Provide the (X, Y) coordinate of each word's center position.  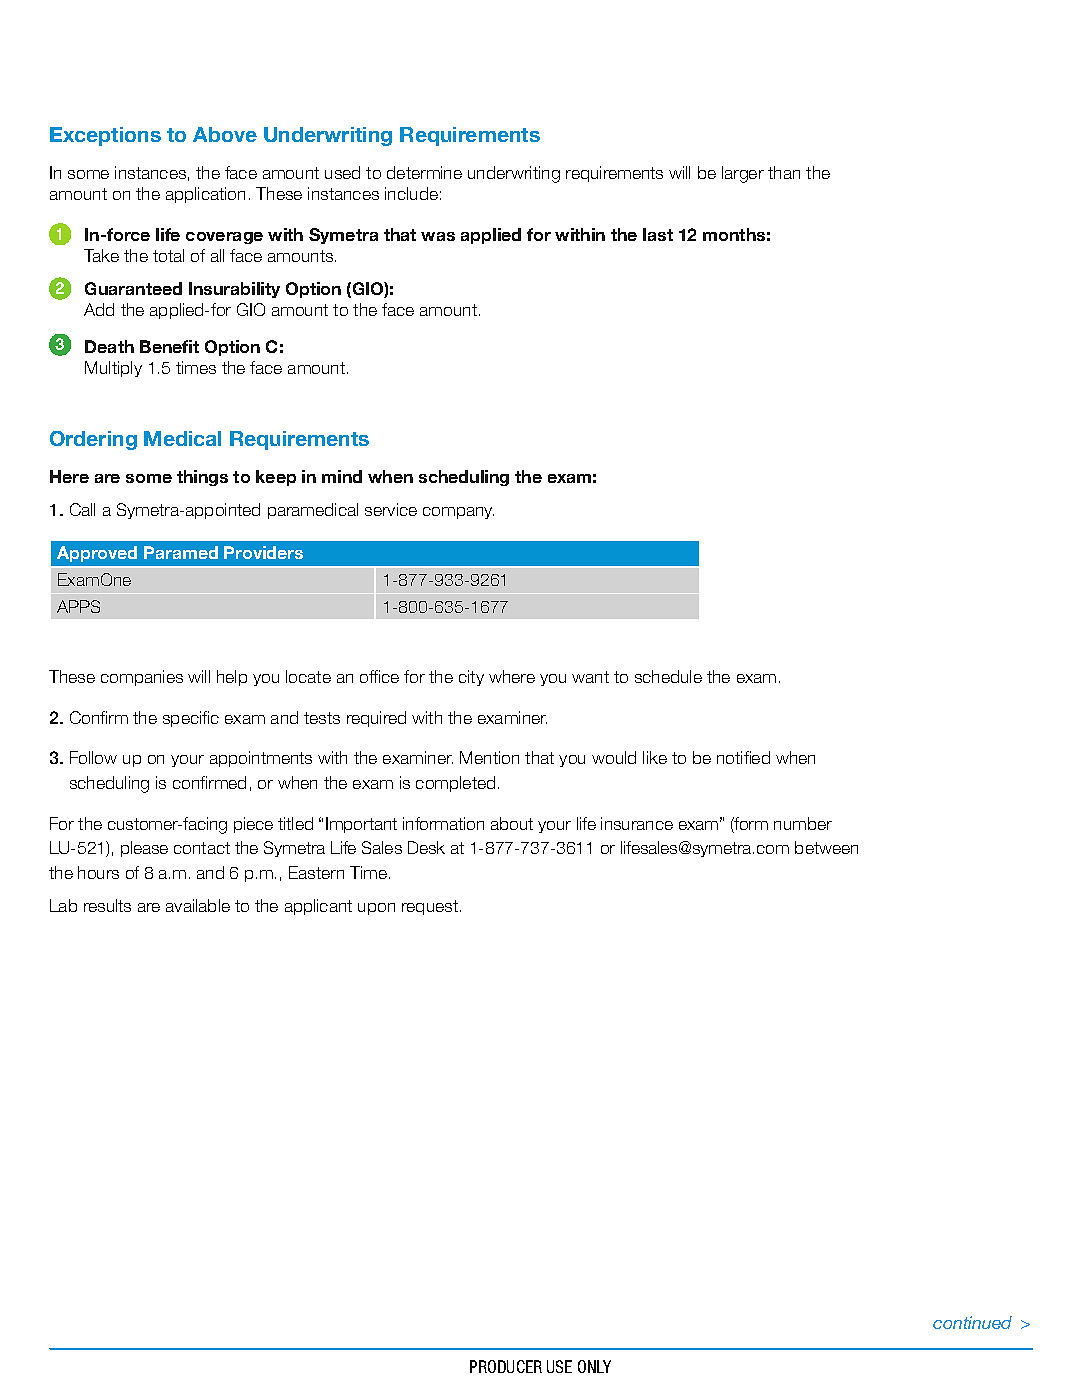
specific (191, 719)
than (784, 172)
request (430, 907)
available (198, 905)
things (202, 478)
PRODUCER (506, 1366)
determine (424, 172)
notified (743, 757)
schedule (668, 676)
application (205, 195)
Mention (489, 757)
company (458, 513)
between (826, 847)
